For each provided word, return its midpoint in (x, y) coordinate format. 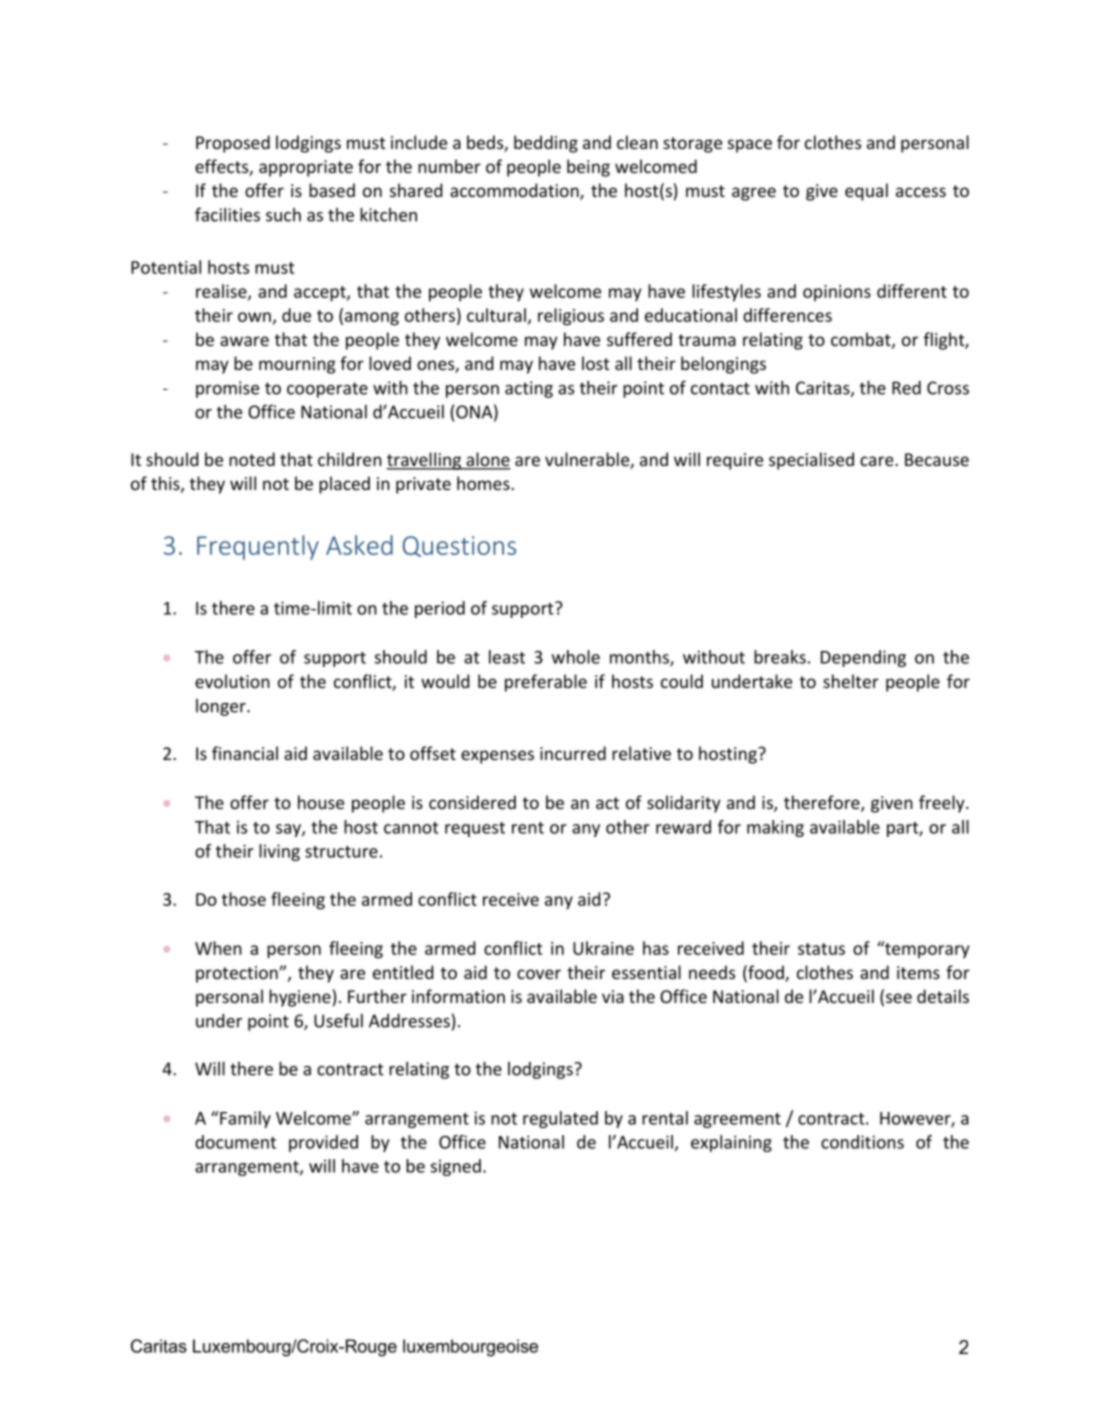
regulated (560, 1119)
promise (227, 389)
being (588, 168)
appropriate (306, 168)
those (244, 899)
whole (576, 657)
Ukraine (603, 948)
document (235, 1142)
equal (866, 192)
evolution (232, 681)
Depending (863, 658)
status (821, 949)
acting (529, 389)
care (878, 461)
